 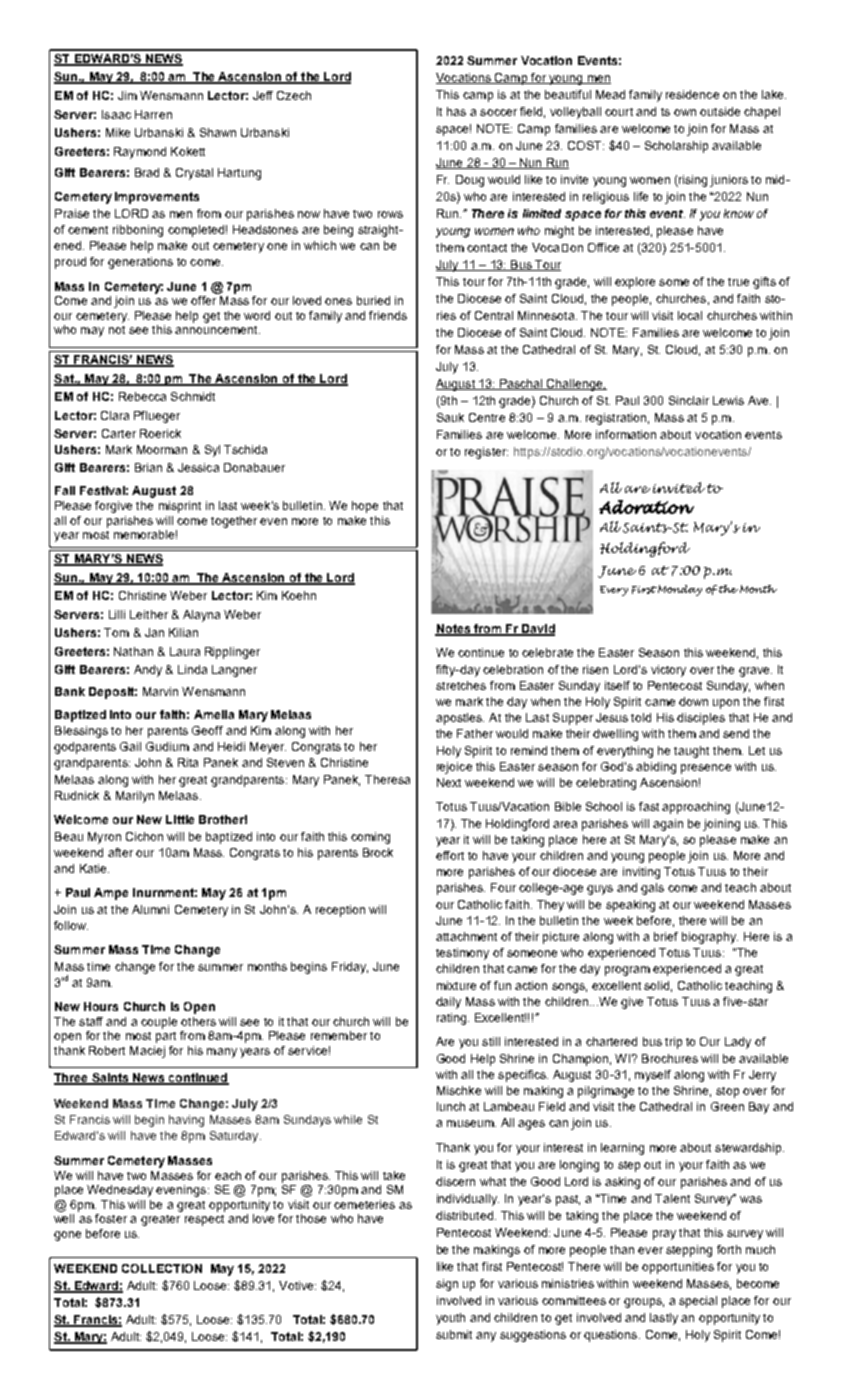 I want to click on has, so click(x=456, y=111).
